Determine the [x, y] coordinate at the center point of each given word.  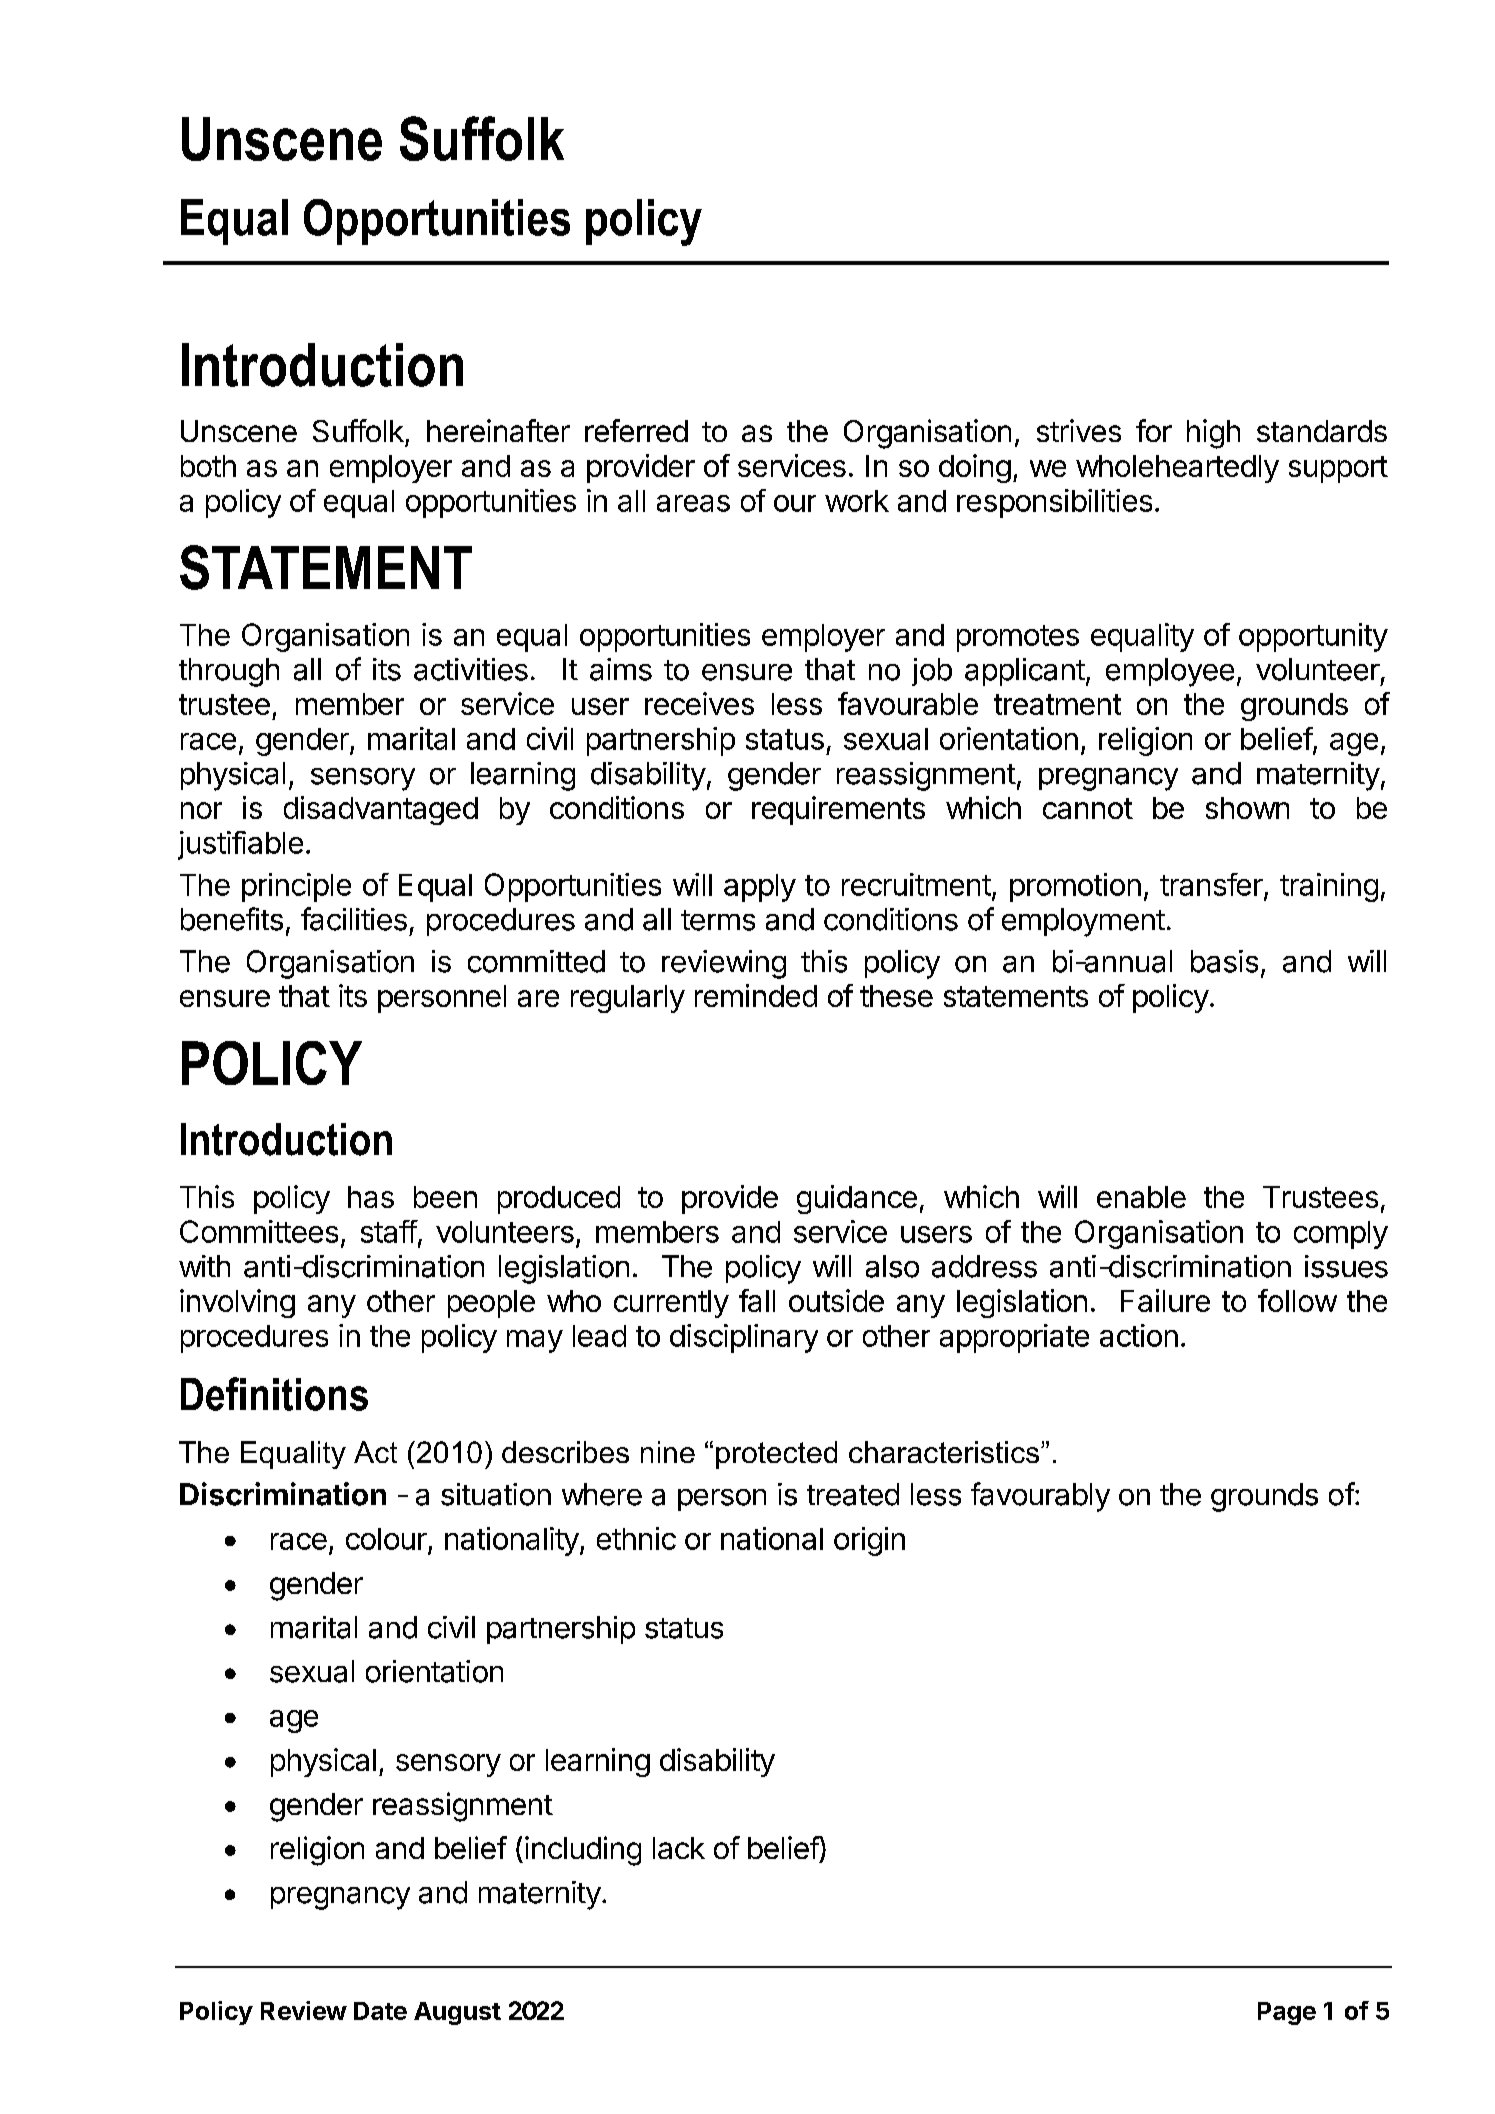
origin [869, 1541]
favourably [1040, 1497]
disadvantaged [381, 810]
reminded [756, 995]
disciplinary [744, 1338]
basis [1224, 961]
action [1139, 1335]
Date [380, 2011]
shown [1247, 808]
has [371, 1197]
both [208, 466]
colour [386, 1539]
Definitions [274, 1394]
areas [693, 503]
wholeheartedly [1177, 469]
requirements [838, 810]
